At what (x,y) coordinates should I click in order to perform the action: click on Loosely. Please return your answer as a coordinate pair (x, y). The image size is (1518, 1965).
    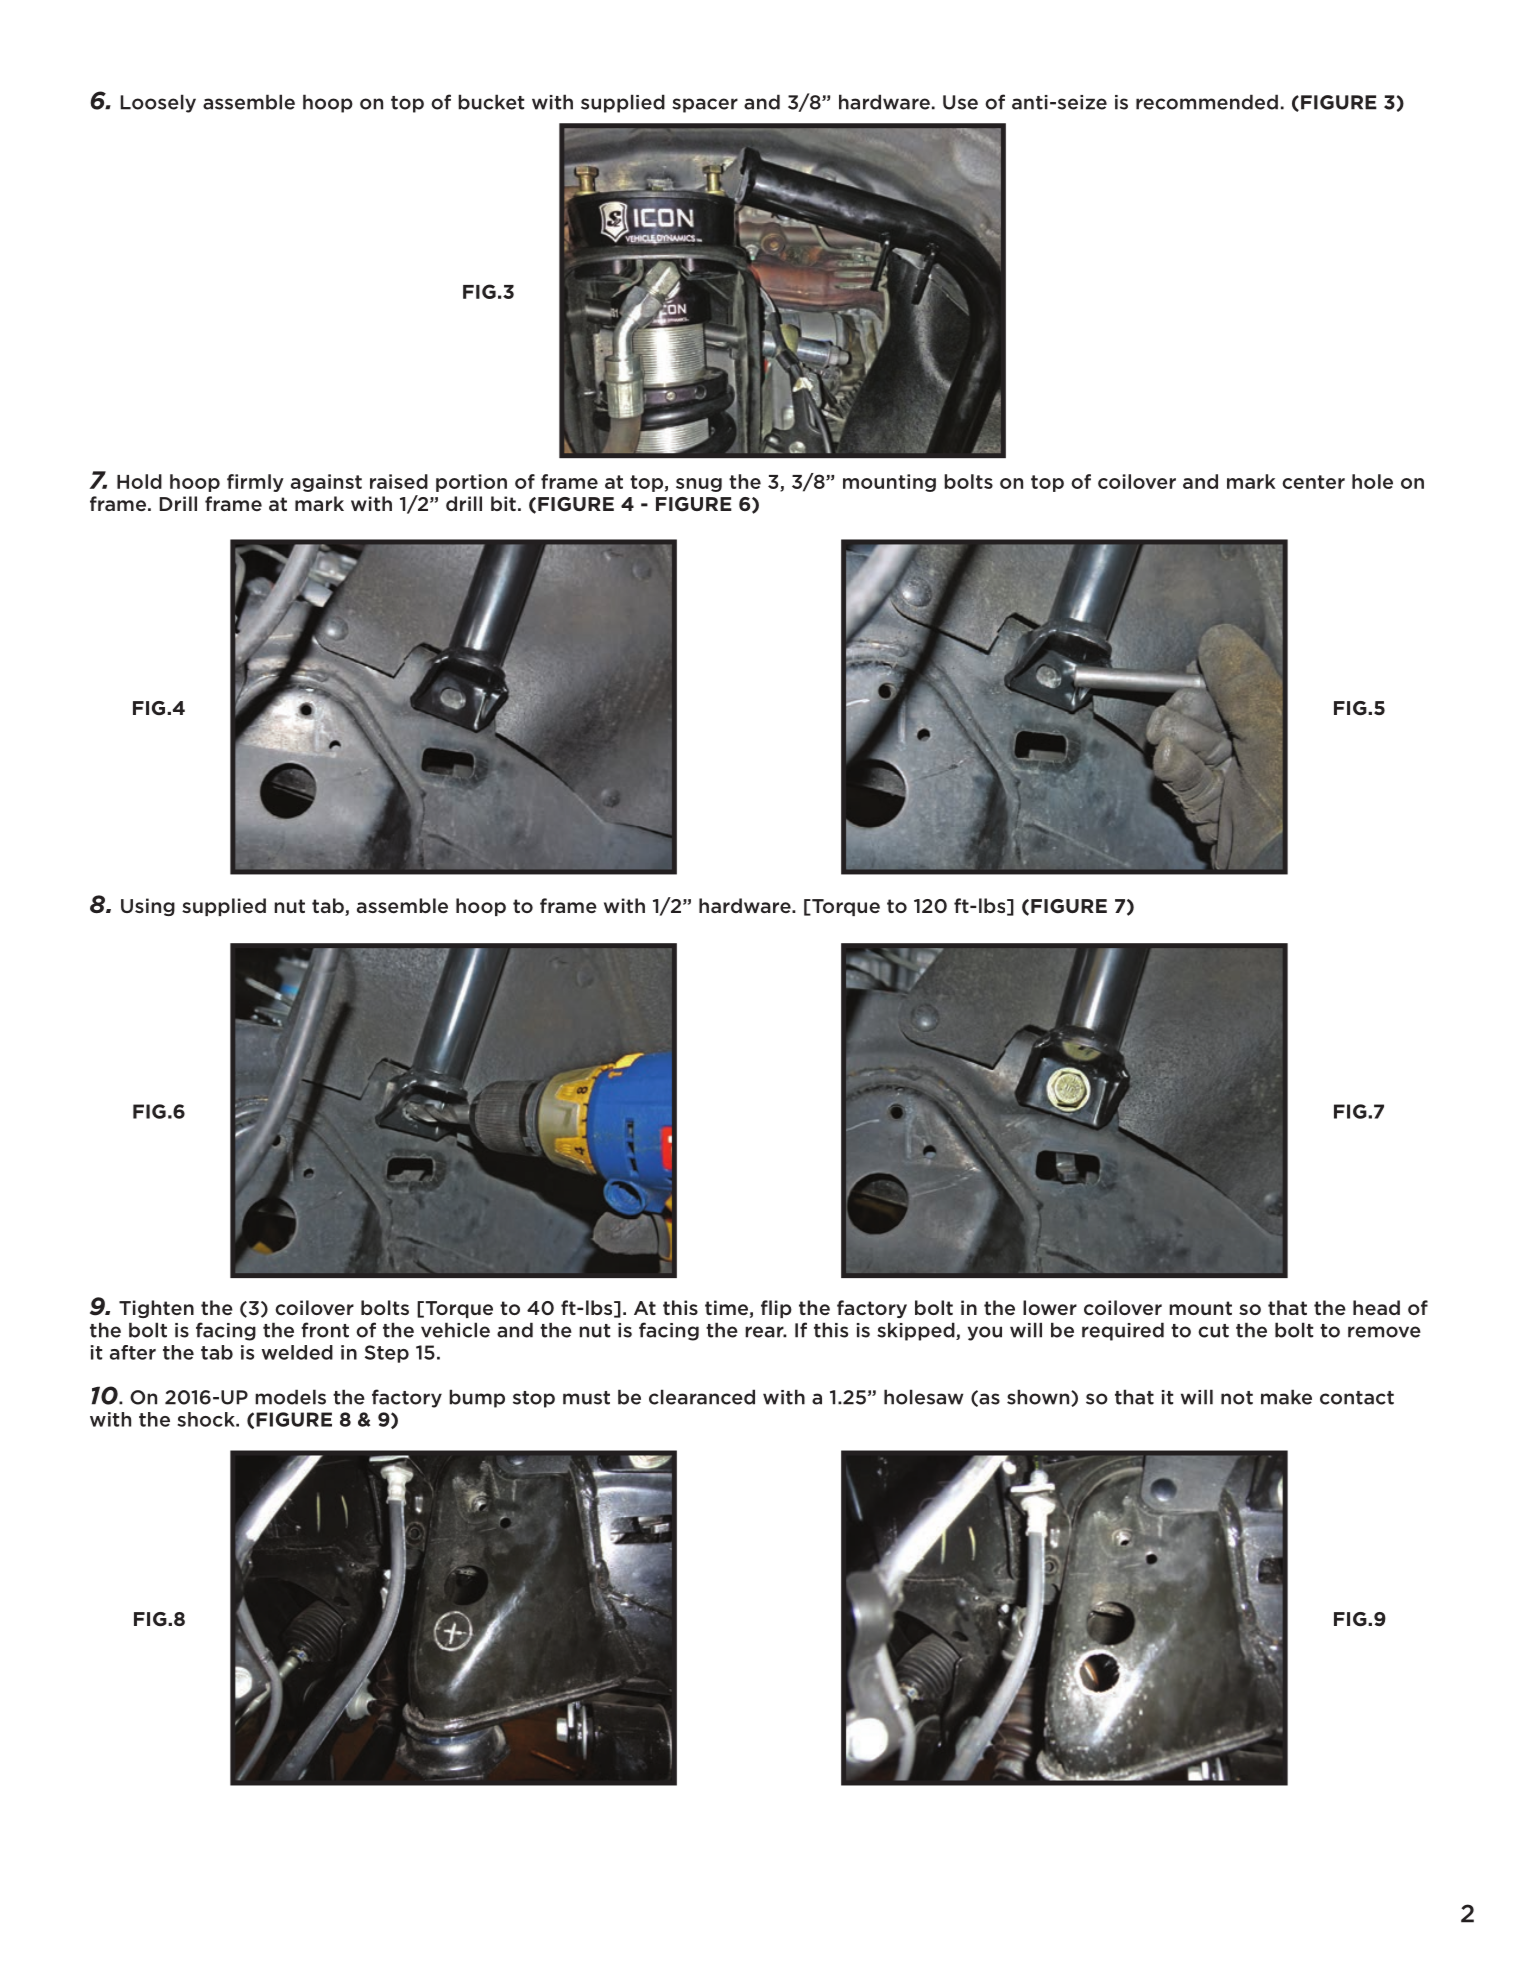
    Looking at the image, I should click on (158, 103).
